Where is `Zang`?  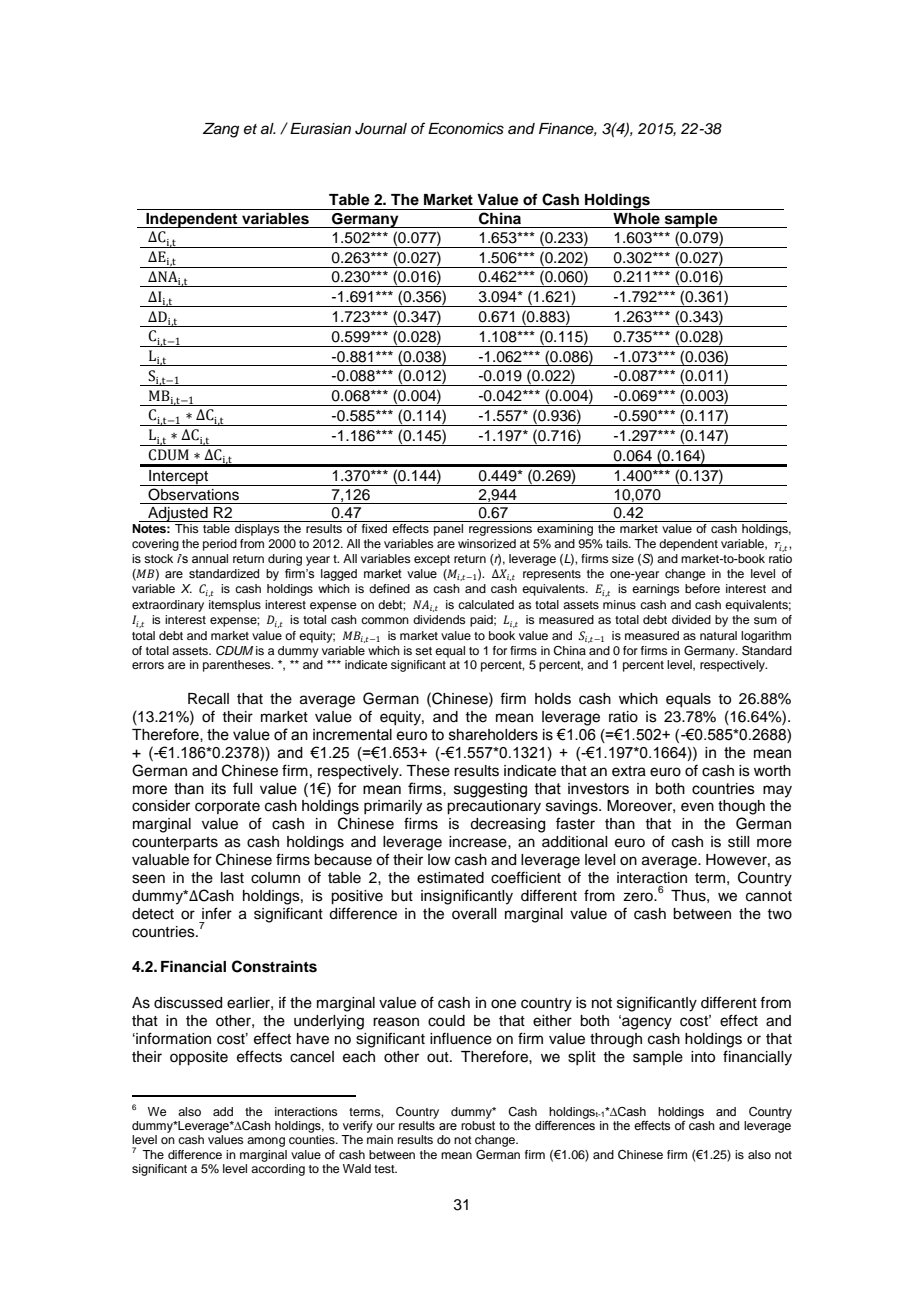
Zang is located at coordinates (221, 130).
